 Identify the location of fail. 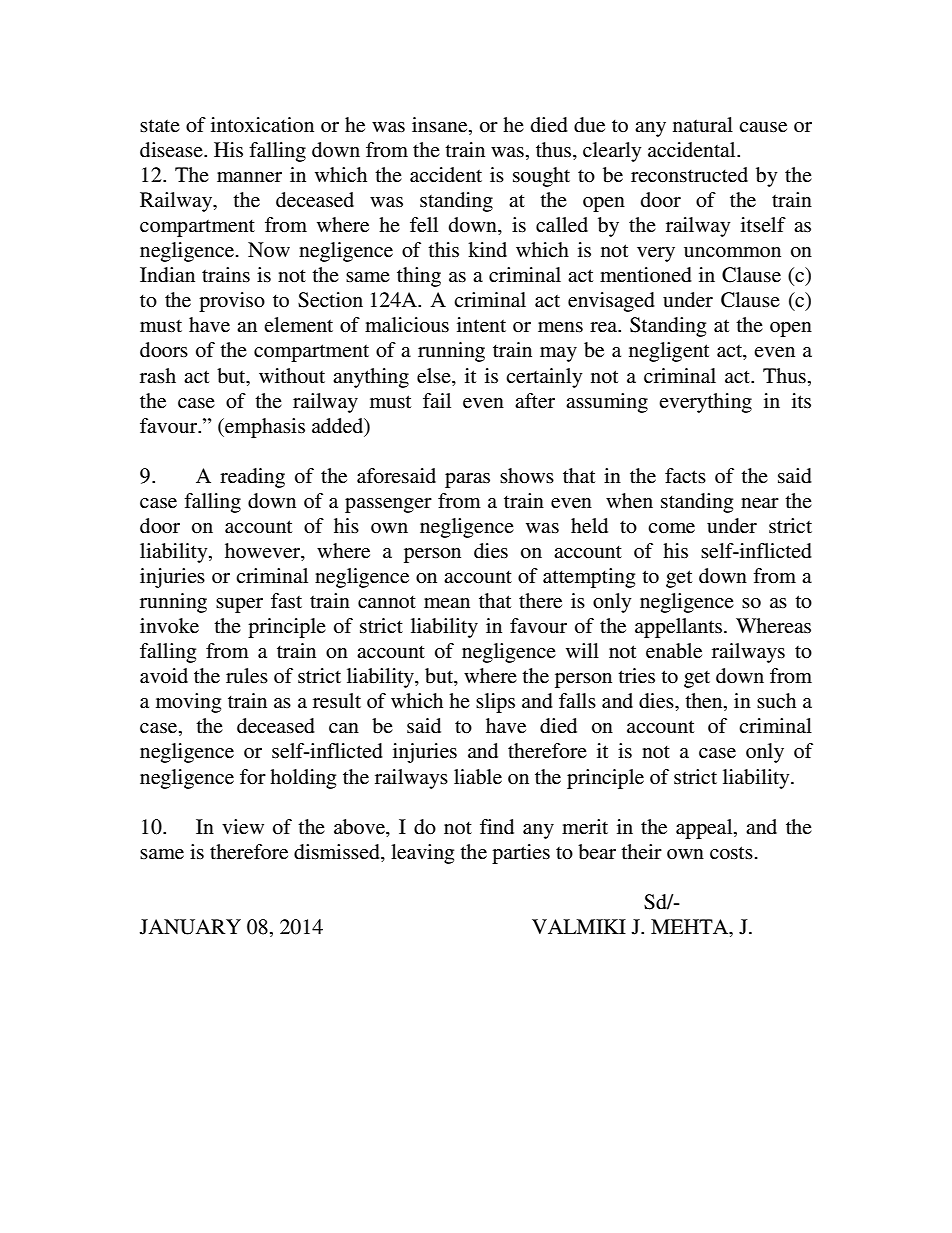
(437, 400).
